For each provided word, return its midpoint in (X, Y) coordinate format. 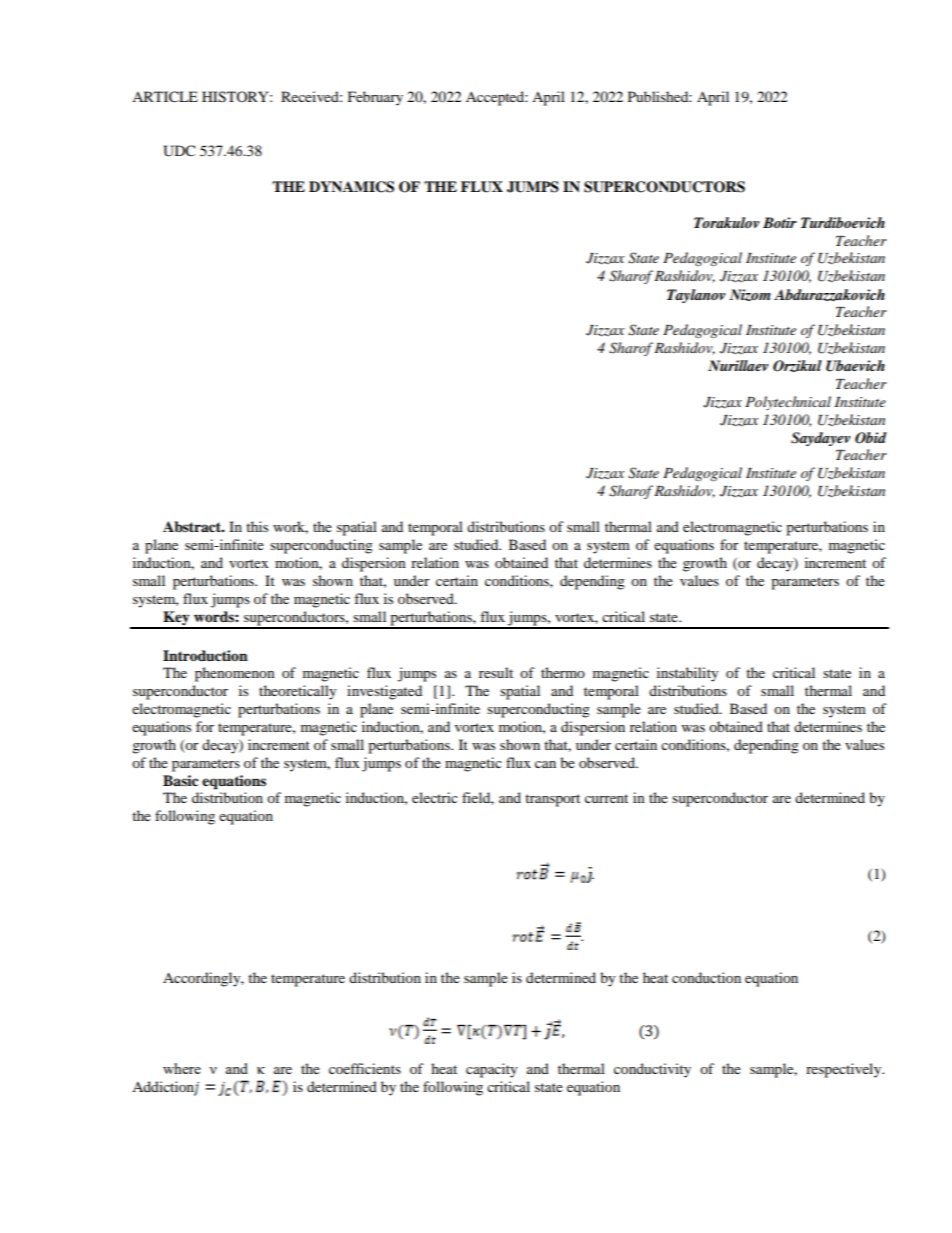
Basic (180, 780)
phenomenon (235, 674)
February (375, 98)
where (182, 1068)
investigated (384, 692)
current (606, 798)
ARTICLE (165, 97)
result (496, 672)
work (290, 527)
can (545, 764)
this (257, 526)
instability (688, 674)
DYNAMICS (351, 187)
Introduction (205, 656)
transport (552, 800)
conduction (706, 977)
